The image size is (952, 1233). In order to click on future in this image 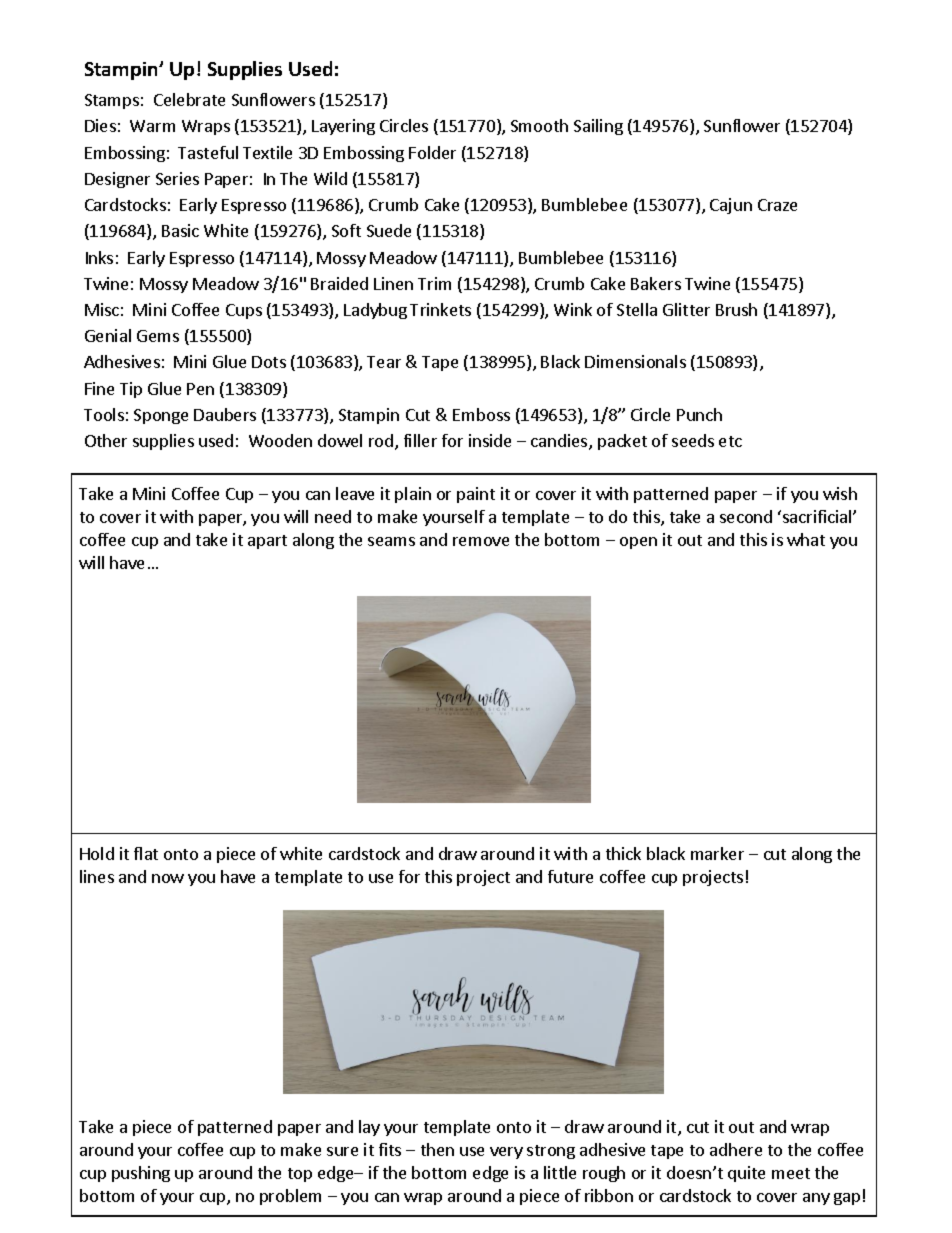, I will do `click(570, 876)`.
